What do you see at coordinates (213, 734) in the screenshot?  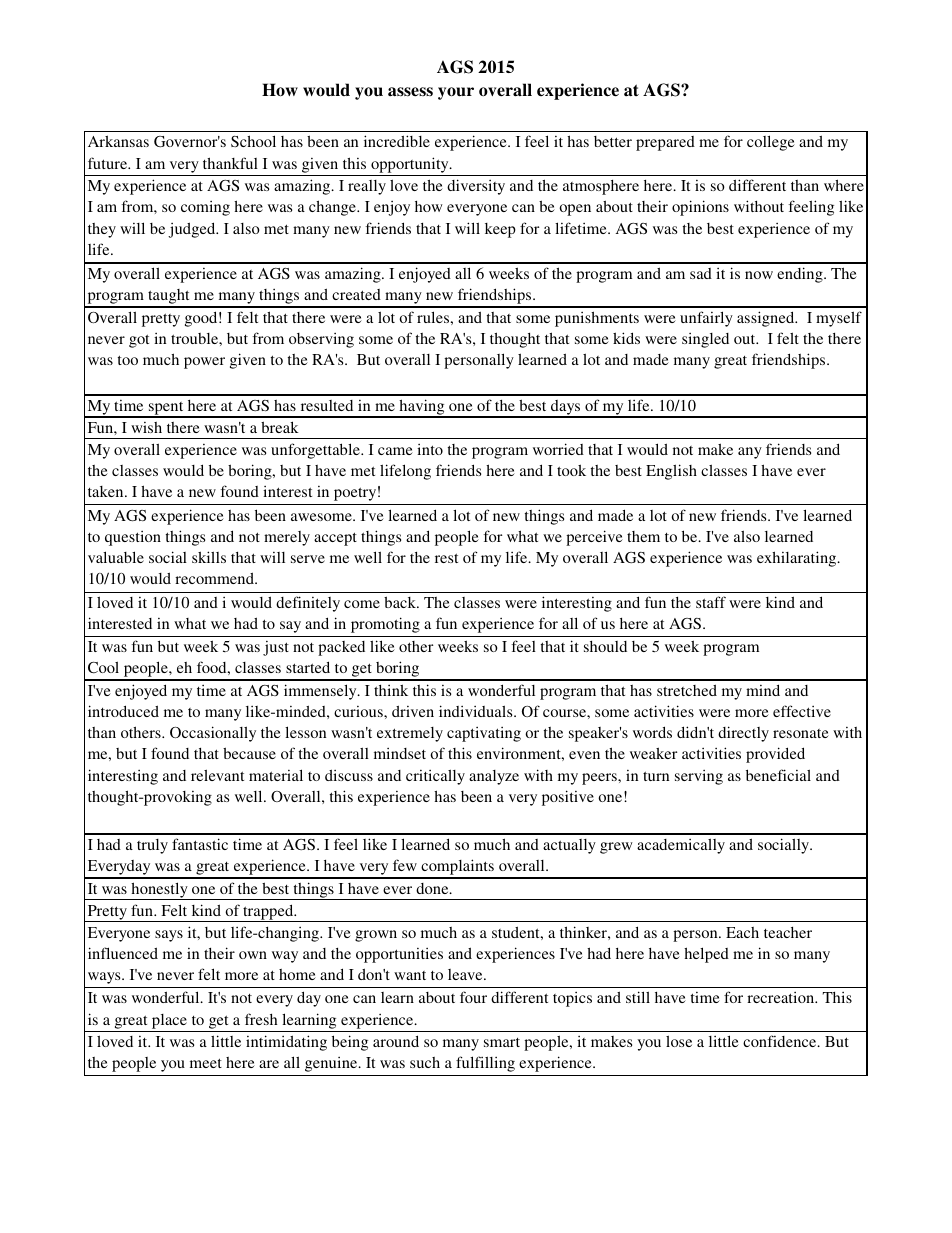 I see `Occasionally` at bounding box center [213, 734].
